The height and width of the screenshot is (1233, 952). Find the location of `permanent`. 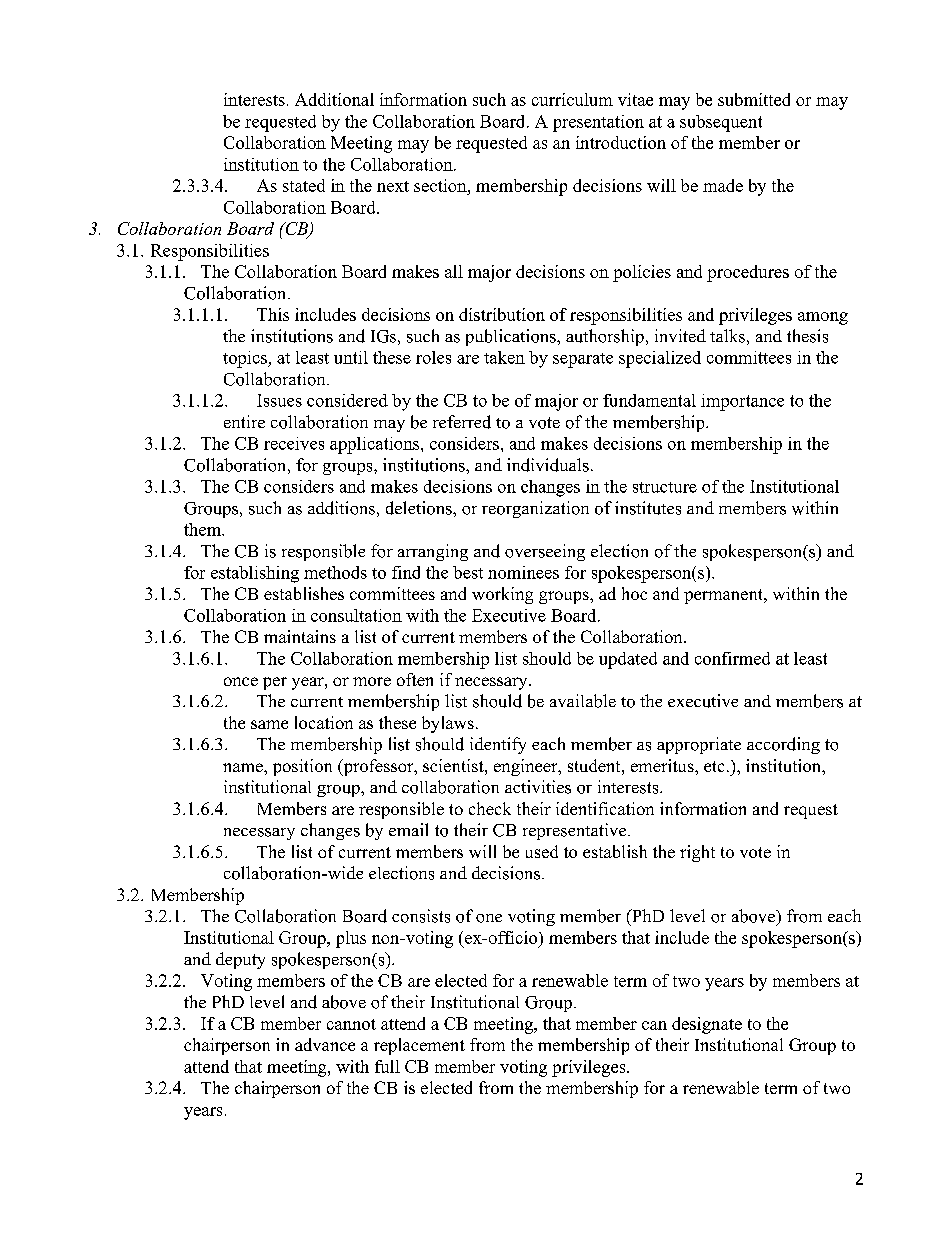

permanent is located at coordinates (724, 596).
